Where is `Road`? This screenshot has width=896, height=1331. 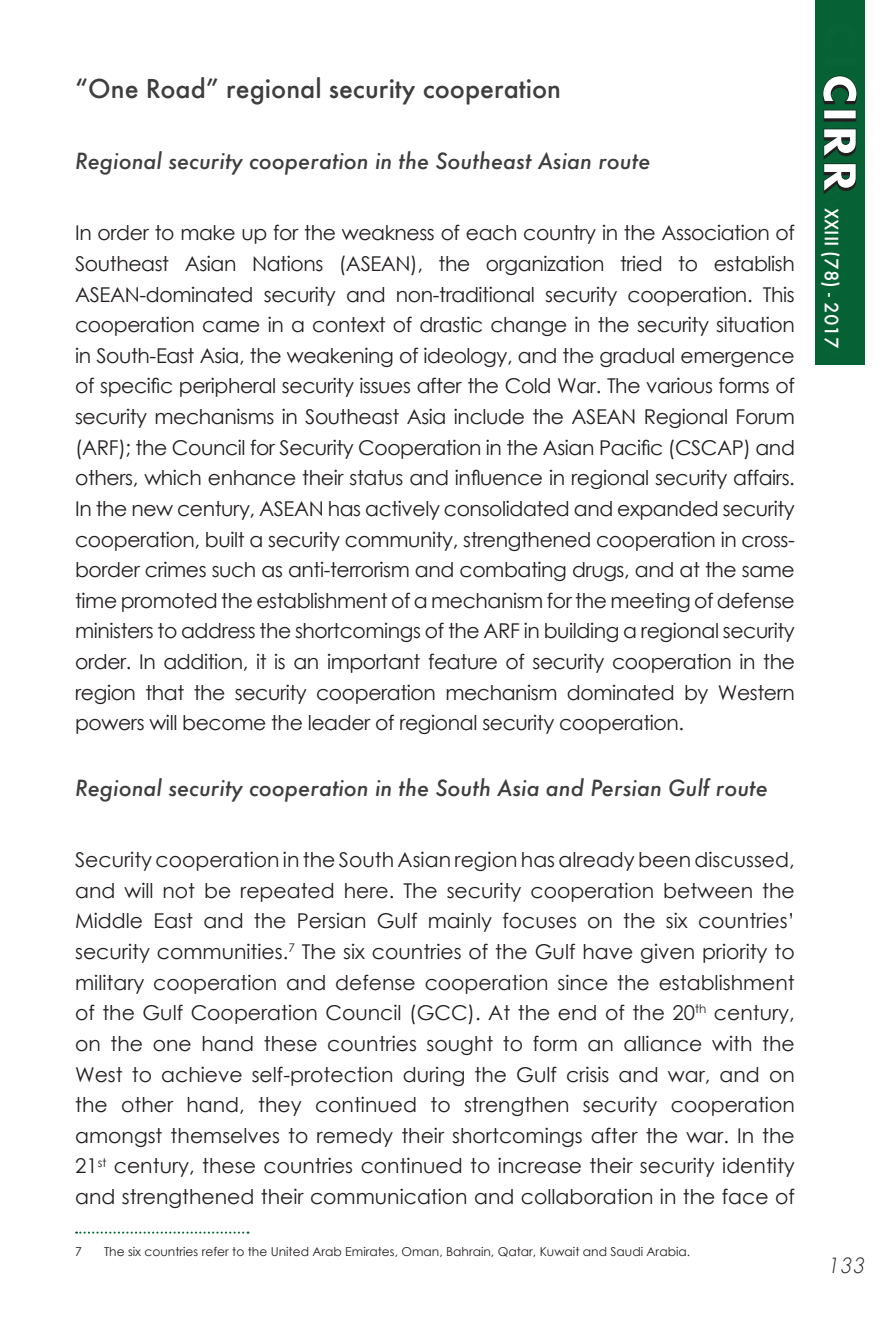
Road is located at coordinates (176, 88).
